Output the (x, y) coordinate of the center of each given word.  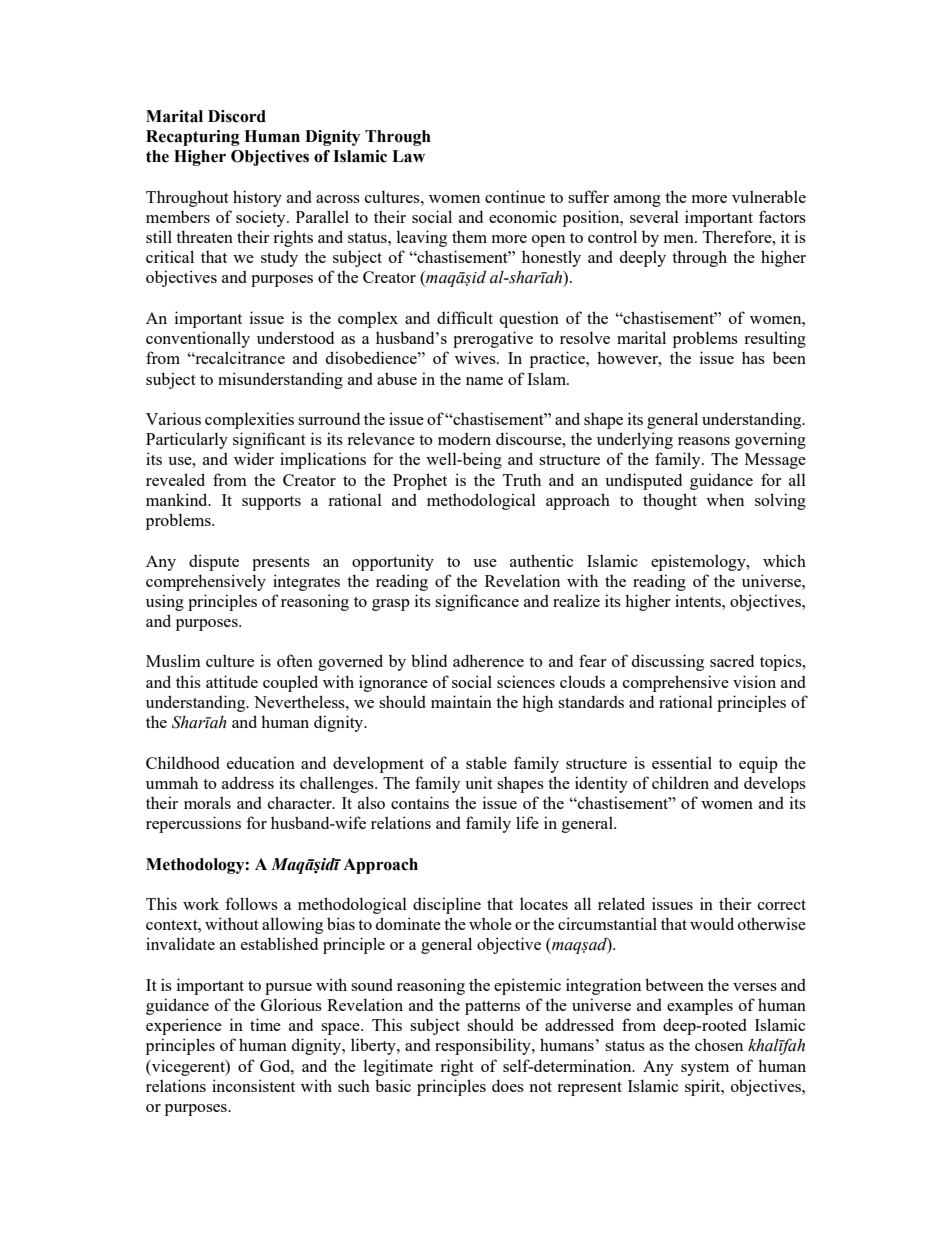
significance (477, 602)
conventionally (198, 339)
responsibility (484, 1046)
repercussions (193, 824)
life (527, 822)
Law (408, 156)
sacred (732, 660)
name (484, 381)
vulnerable (769, 196)
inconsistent (253, 1085)
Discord (237, 116)
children (680, 782)
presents (281, 564)
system (705, 1069)
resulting (775, 339)
